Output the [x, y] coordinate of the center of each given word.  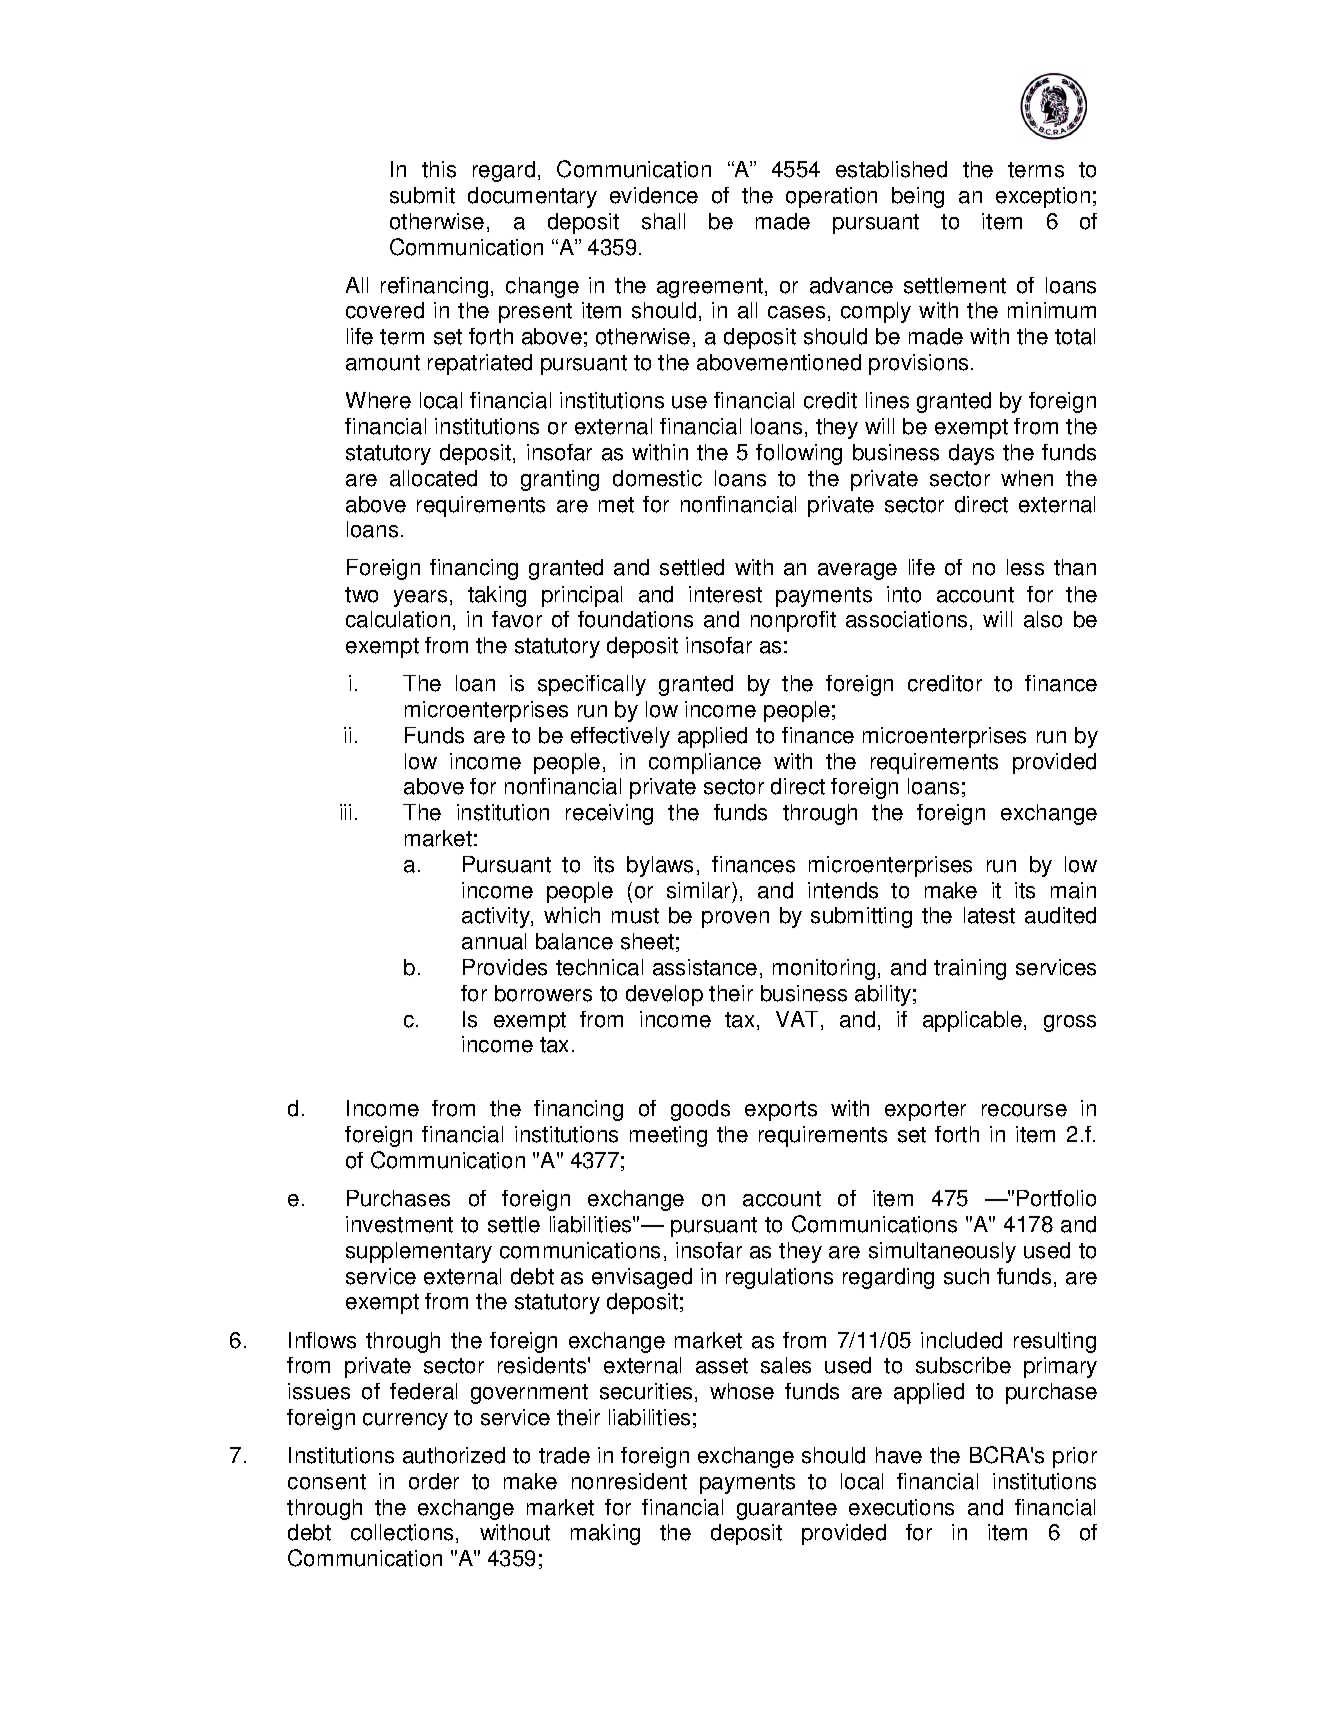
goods [700, 1110]
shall [663, 221]
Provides [505, 967]
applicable [972, 1021]
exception [1043, 197]
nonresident [629, 1481]
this [439, 169]
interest [725, 594]
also [1043, 619]
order [434, 1481]
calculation [398, 619]
